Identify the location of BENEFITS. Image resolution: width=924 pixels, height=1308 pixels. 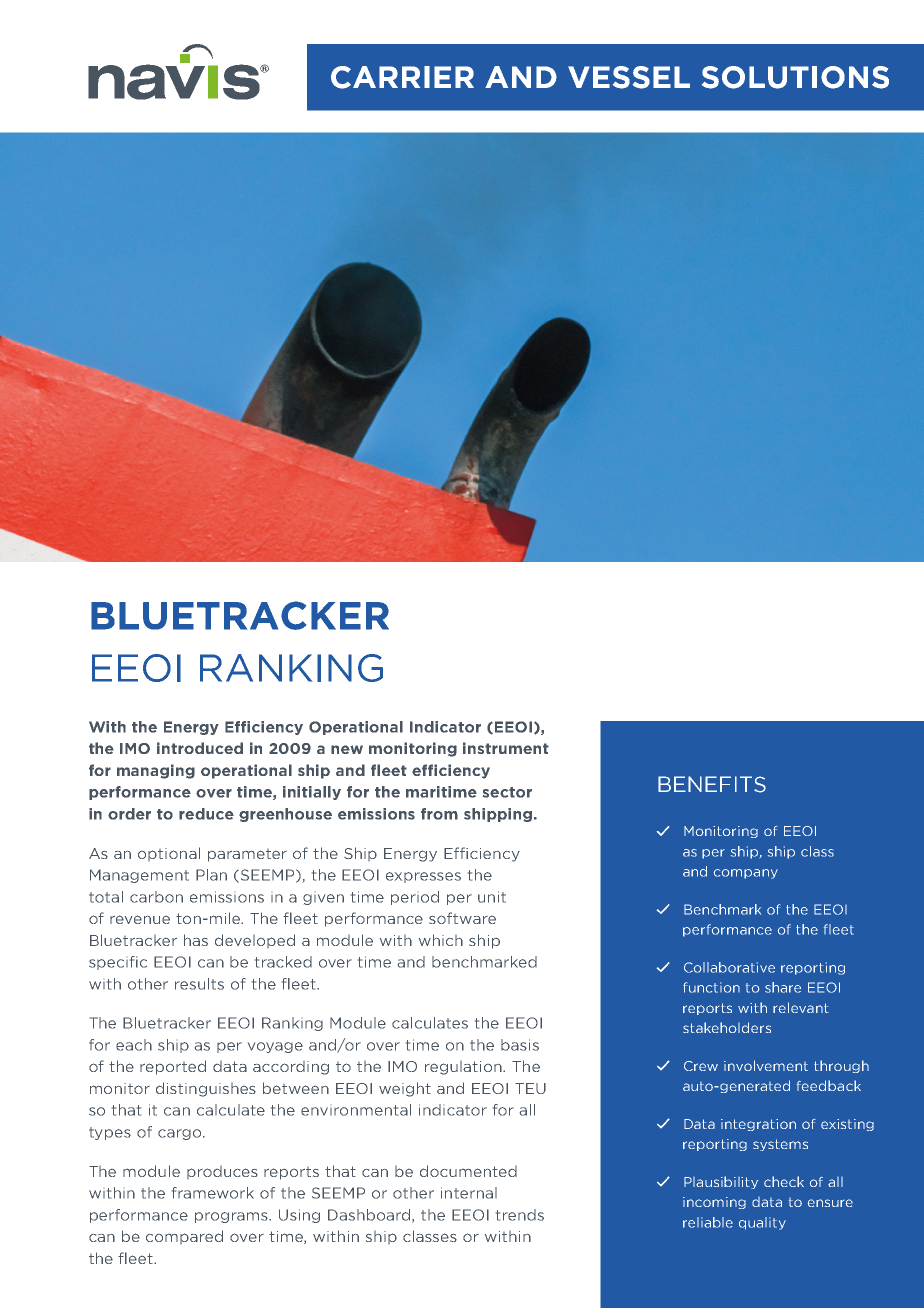
(712, 784).
